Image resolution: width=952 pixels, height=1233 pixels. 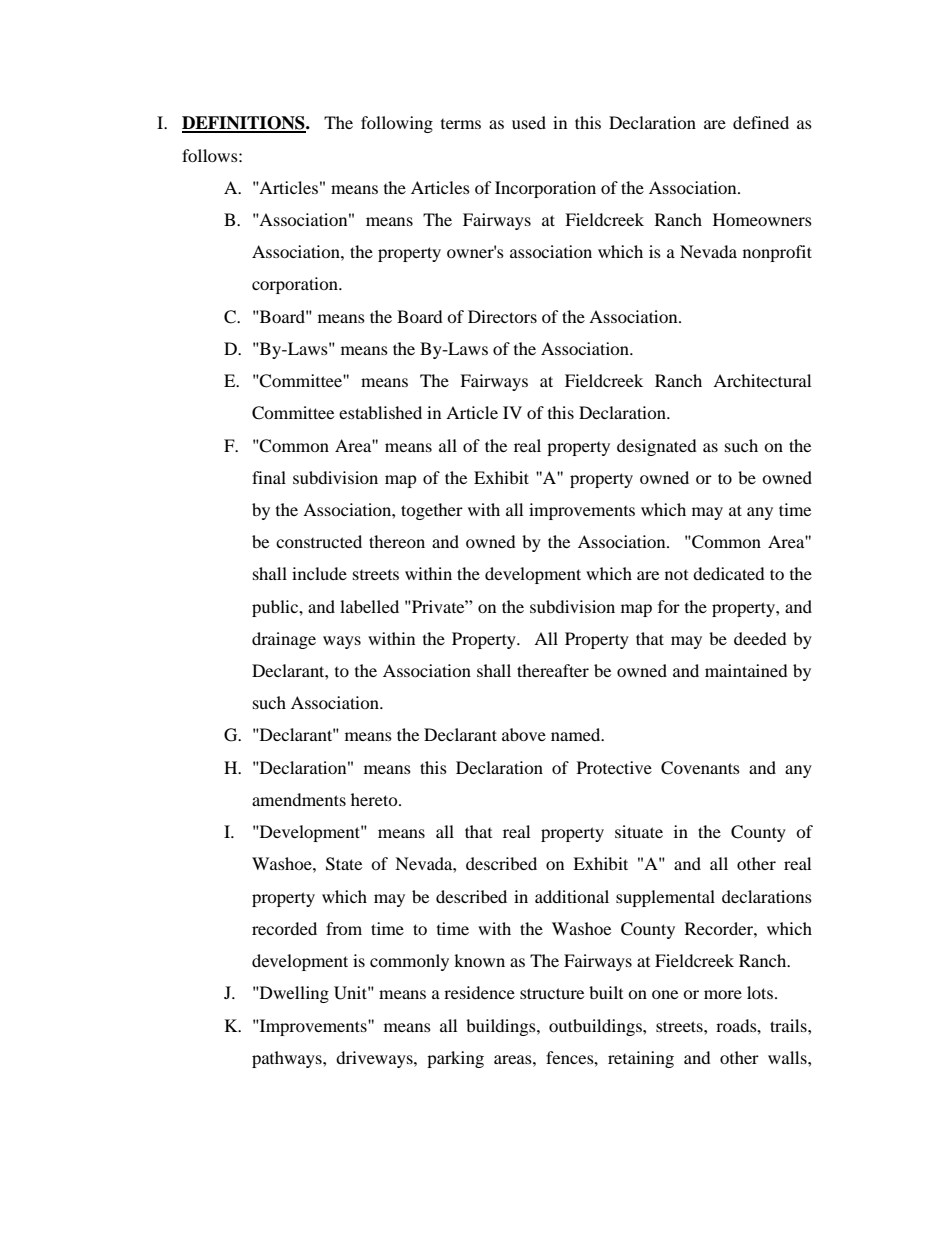 I want to click on from, so click(x=344, y=928).
